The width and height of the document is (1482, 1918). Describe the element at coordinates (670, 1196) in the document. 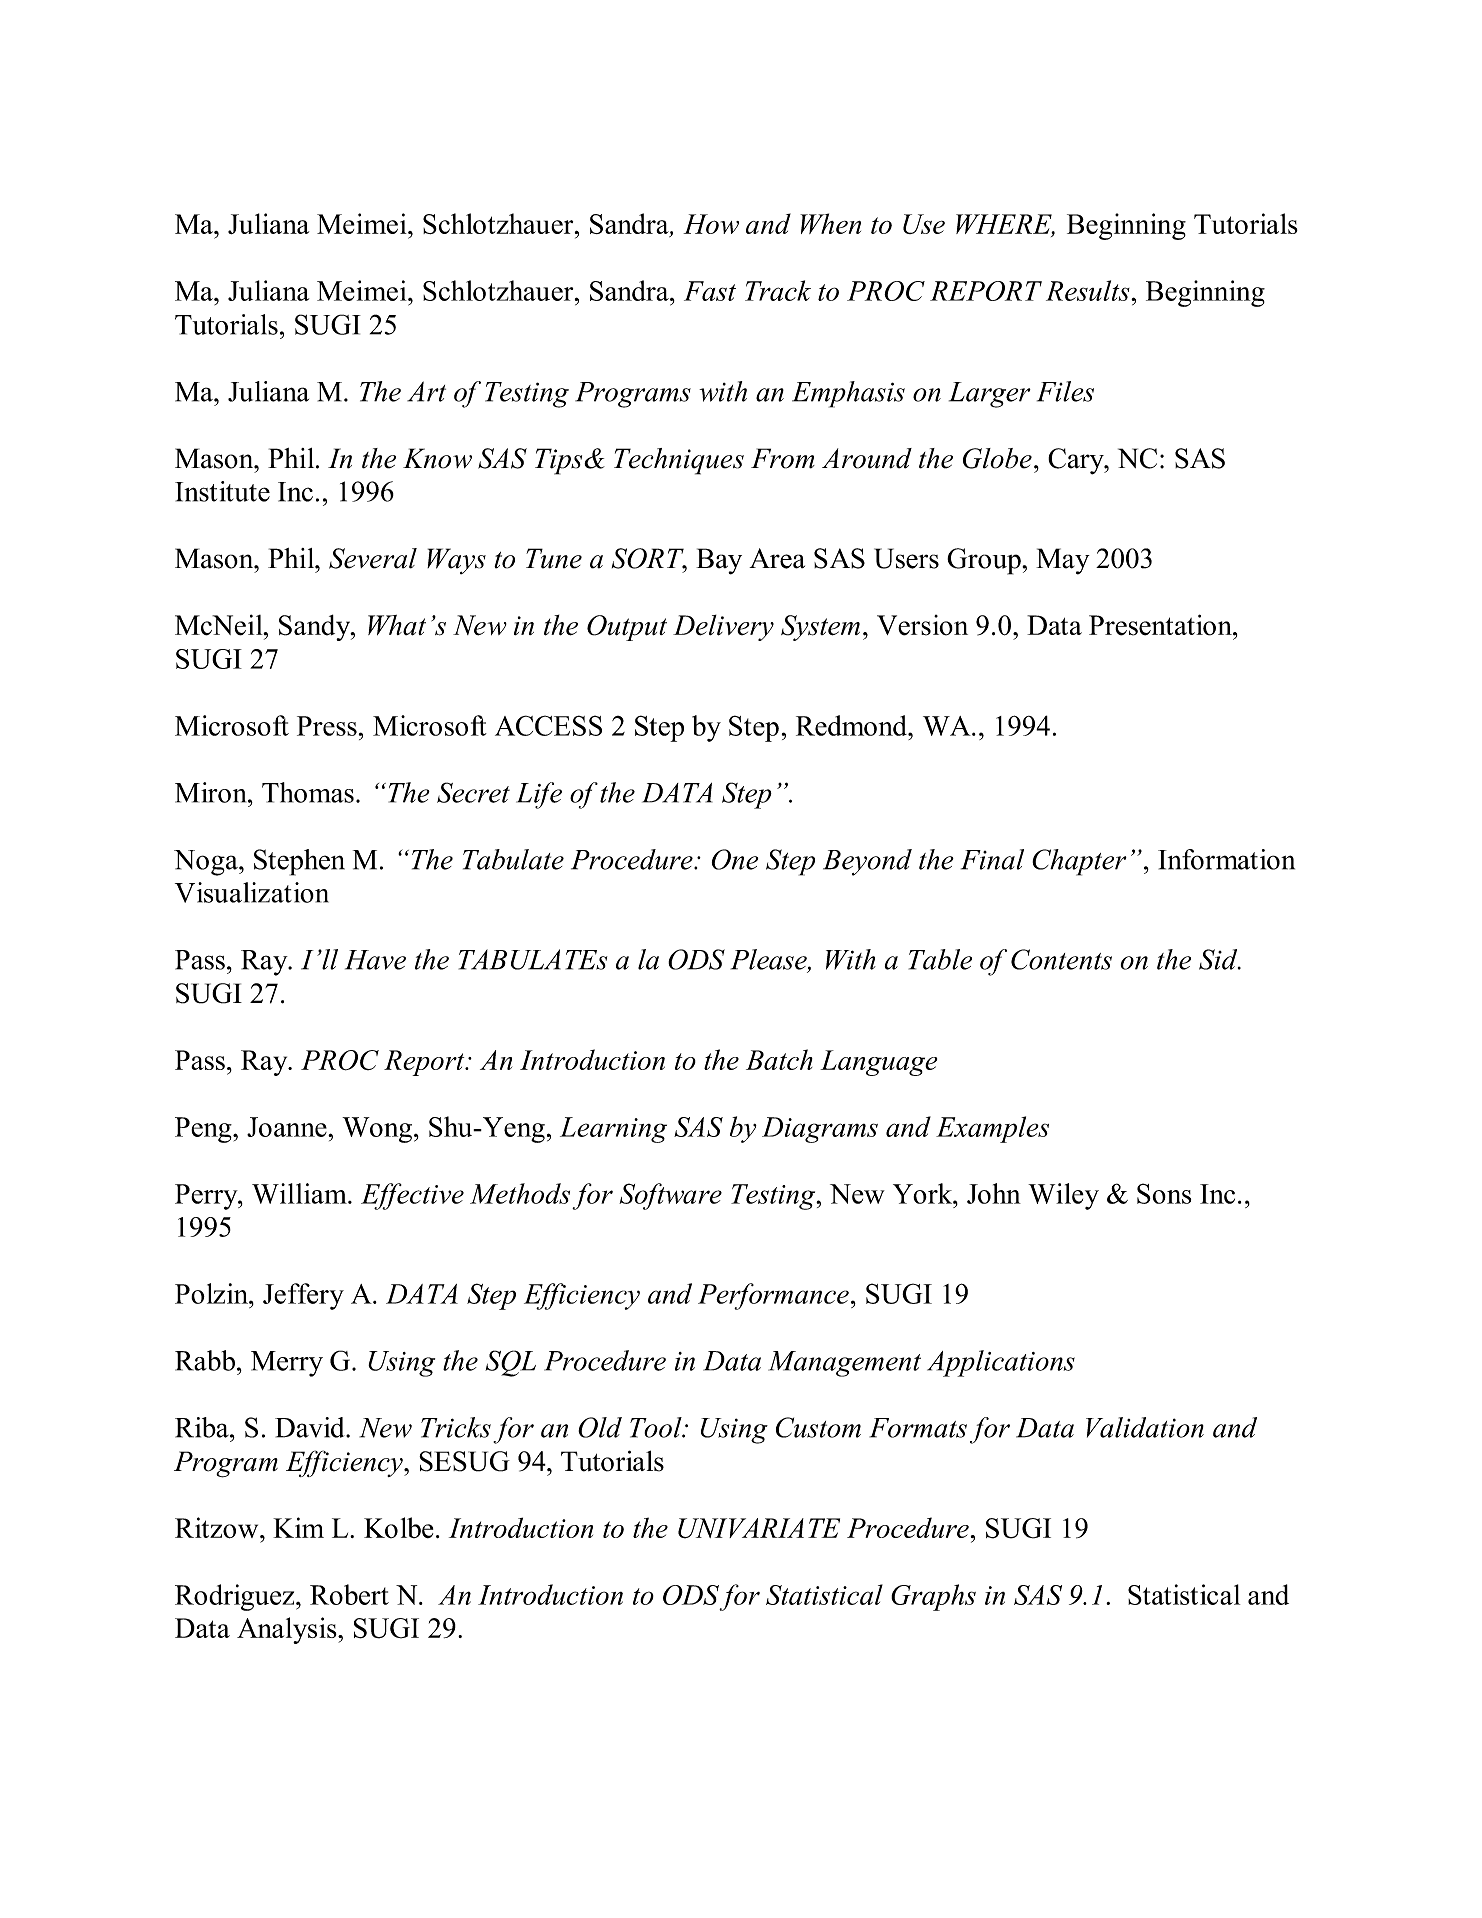

I see `Software` at that location.
